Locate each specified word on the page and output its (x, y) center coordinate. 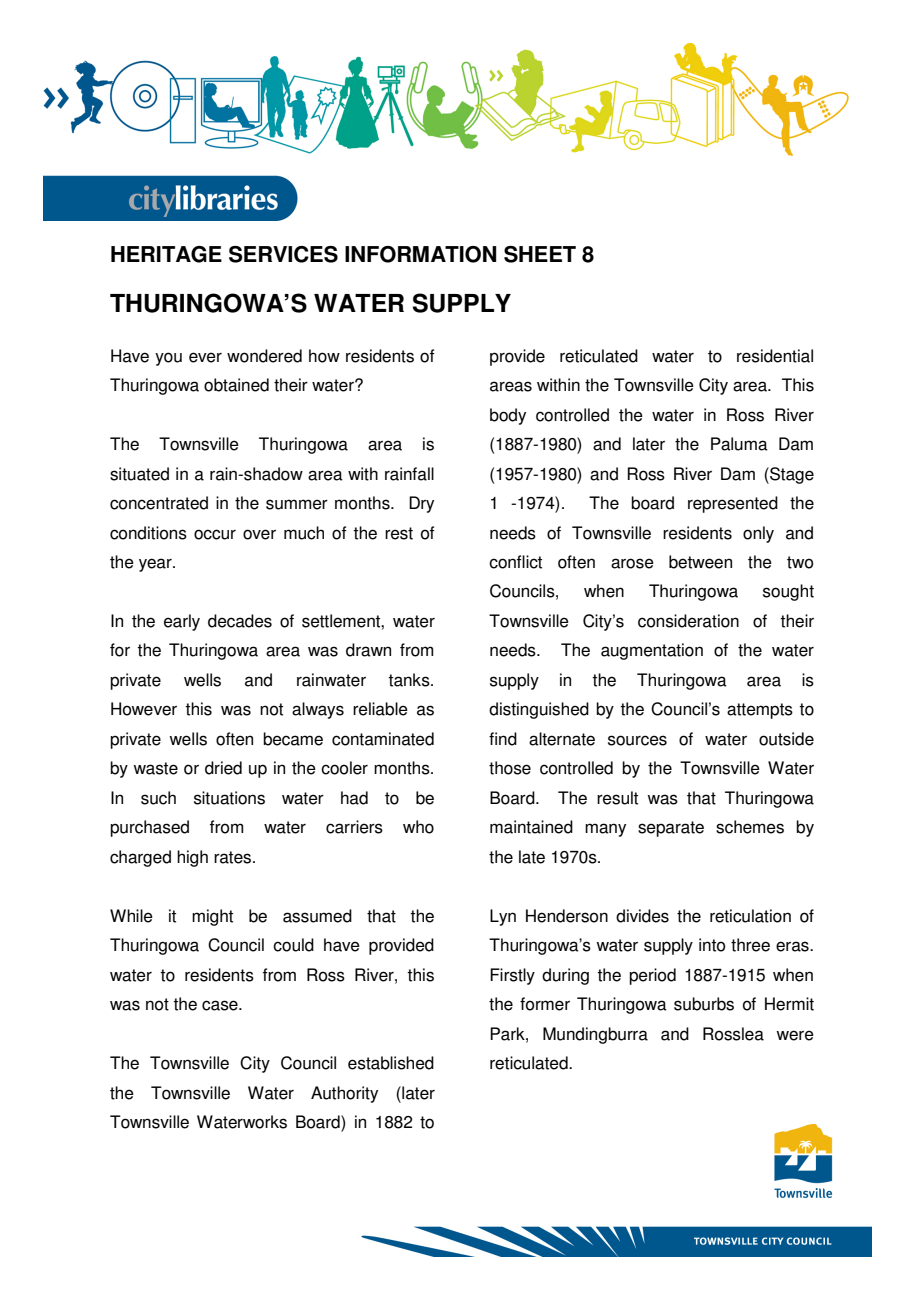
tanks (410, 680)
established (391, 1063)
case (221, 1005)
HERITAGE (166, 254)
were (795, 1035)
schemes (750, 827)
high (192, 858)
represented (733, 504)
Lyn (503, 917)
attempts (760, 711)
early (182, 622)
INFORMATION (421, 254)
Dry (421, 504)
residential (775, 356)
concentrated (159, 503)
